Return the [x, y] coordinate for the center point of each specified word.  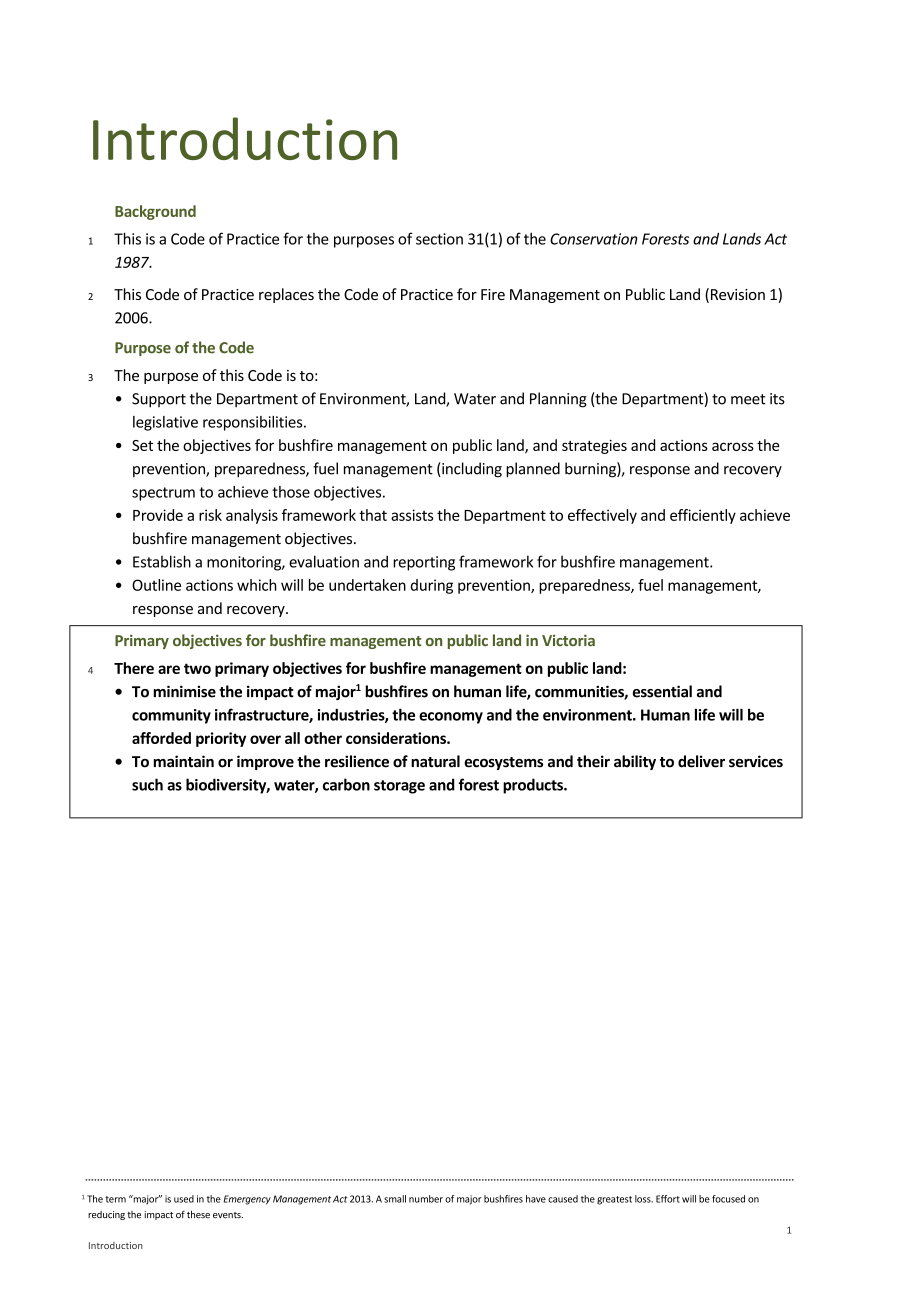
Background [155, 212]
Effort [668, 1199]
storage [399, 787]
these [198, 1215]
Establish [162, 561]
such [147, 784]
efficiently [703, 516]
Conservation [594, 239]
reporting [424, 563]
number [426, 1199]
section [439, 239]
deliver [701, 761]
